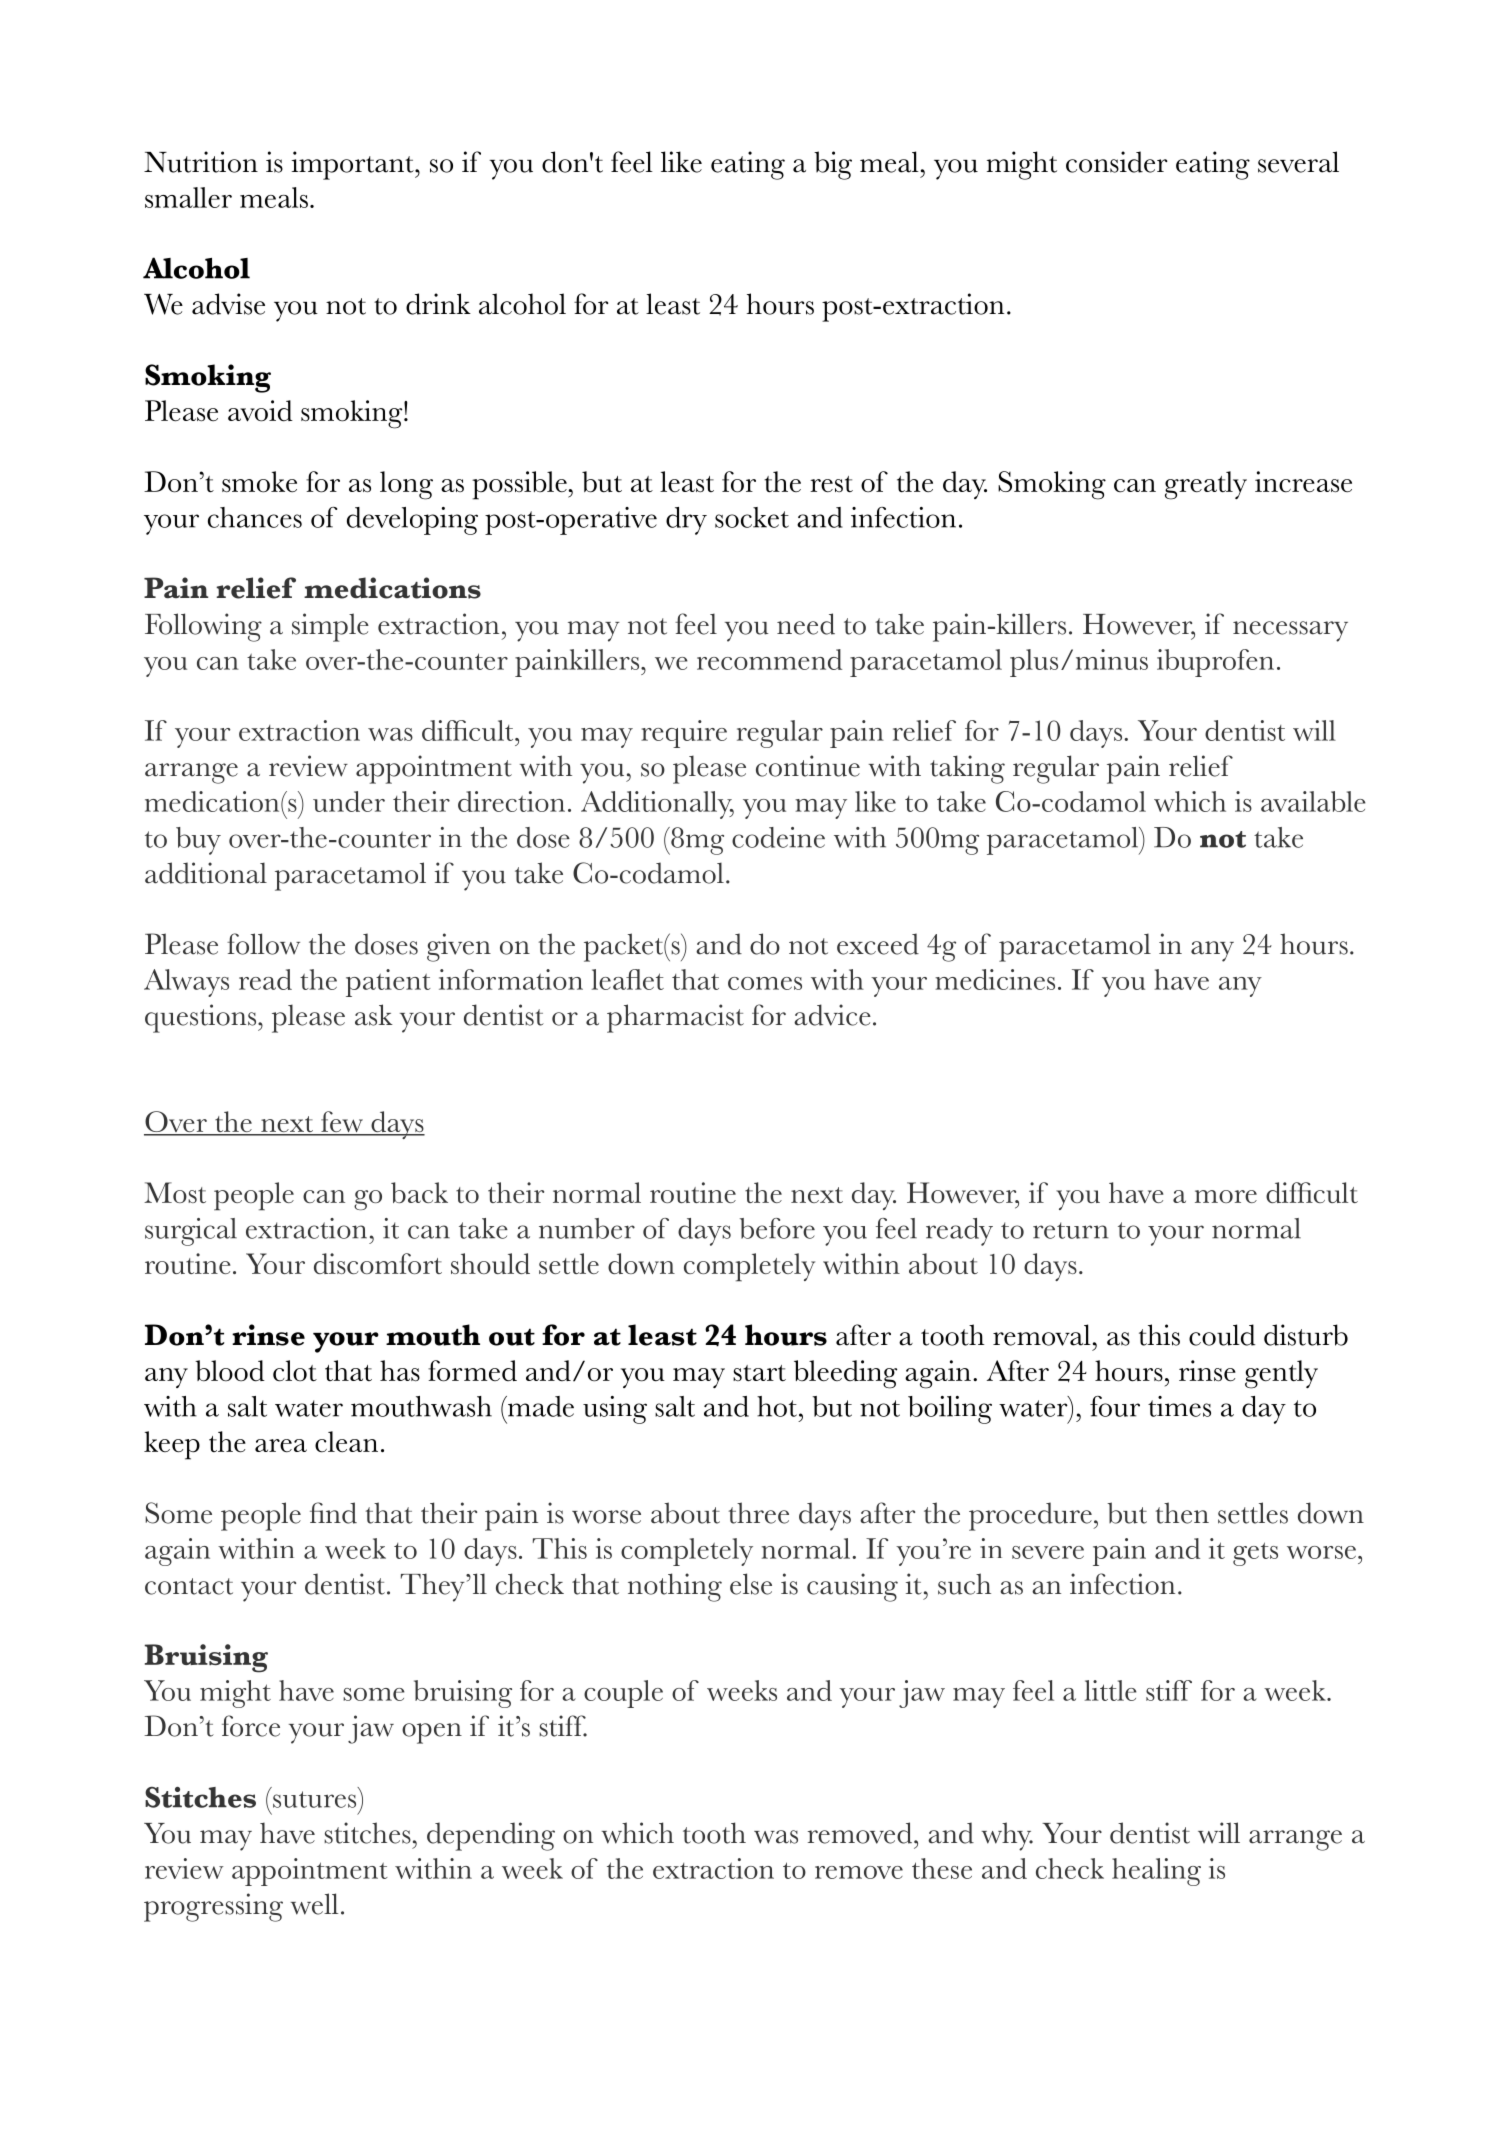 This page has width=1511, height=2137. Describe the element at coordinates (1215, 663) in the page. I see `ibuprofen` at that location.
